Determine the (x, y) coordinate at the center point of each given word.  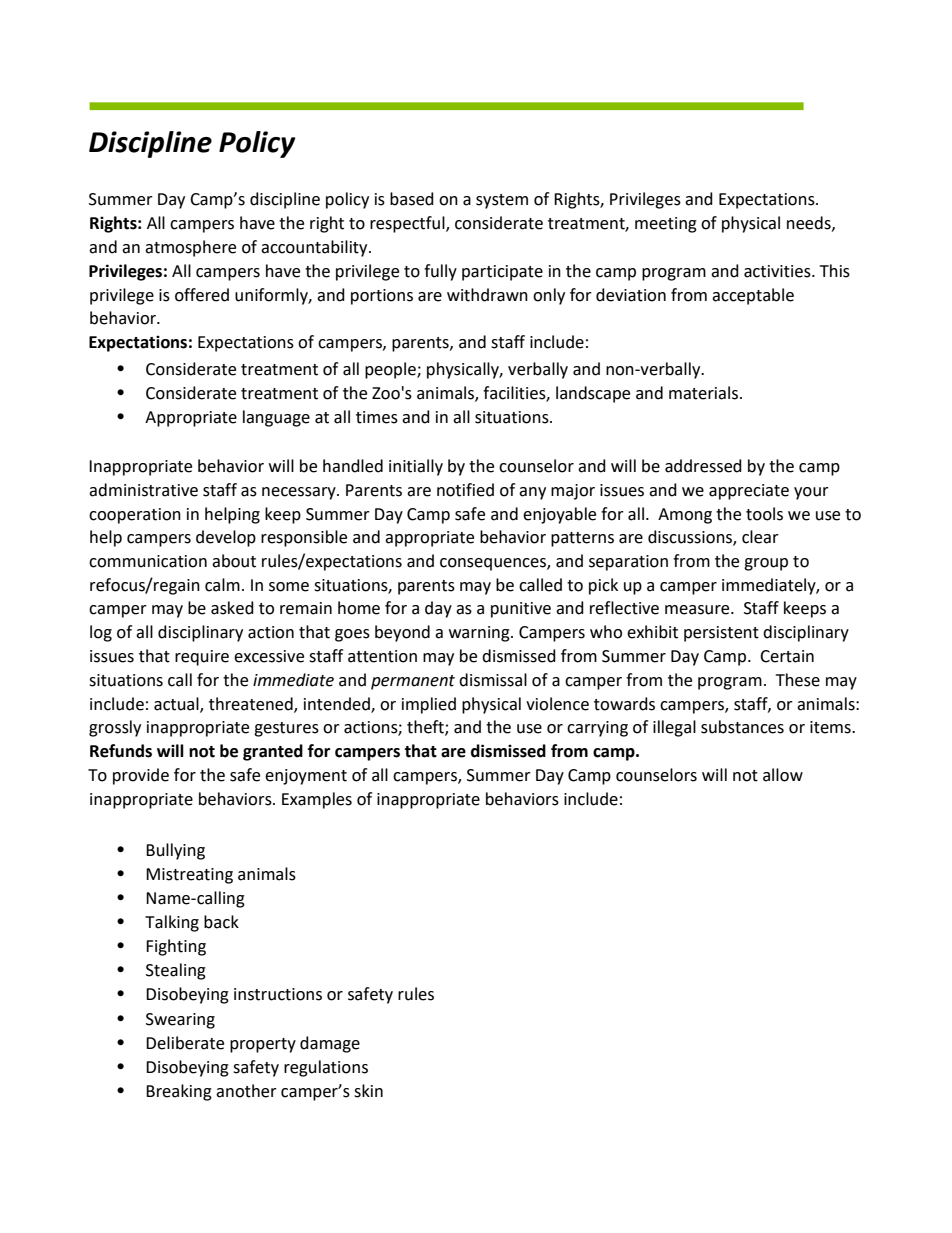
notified (465, 490)
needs (810, 223)
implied (429, 705)
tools (764, 514)
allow (783, 775)
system (502, 201)
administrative (143, 490)
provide (141, 776)
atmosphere (190, 248)
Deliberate (185, 1043)
